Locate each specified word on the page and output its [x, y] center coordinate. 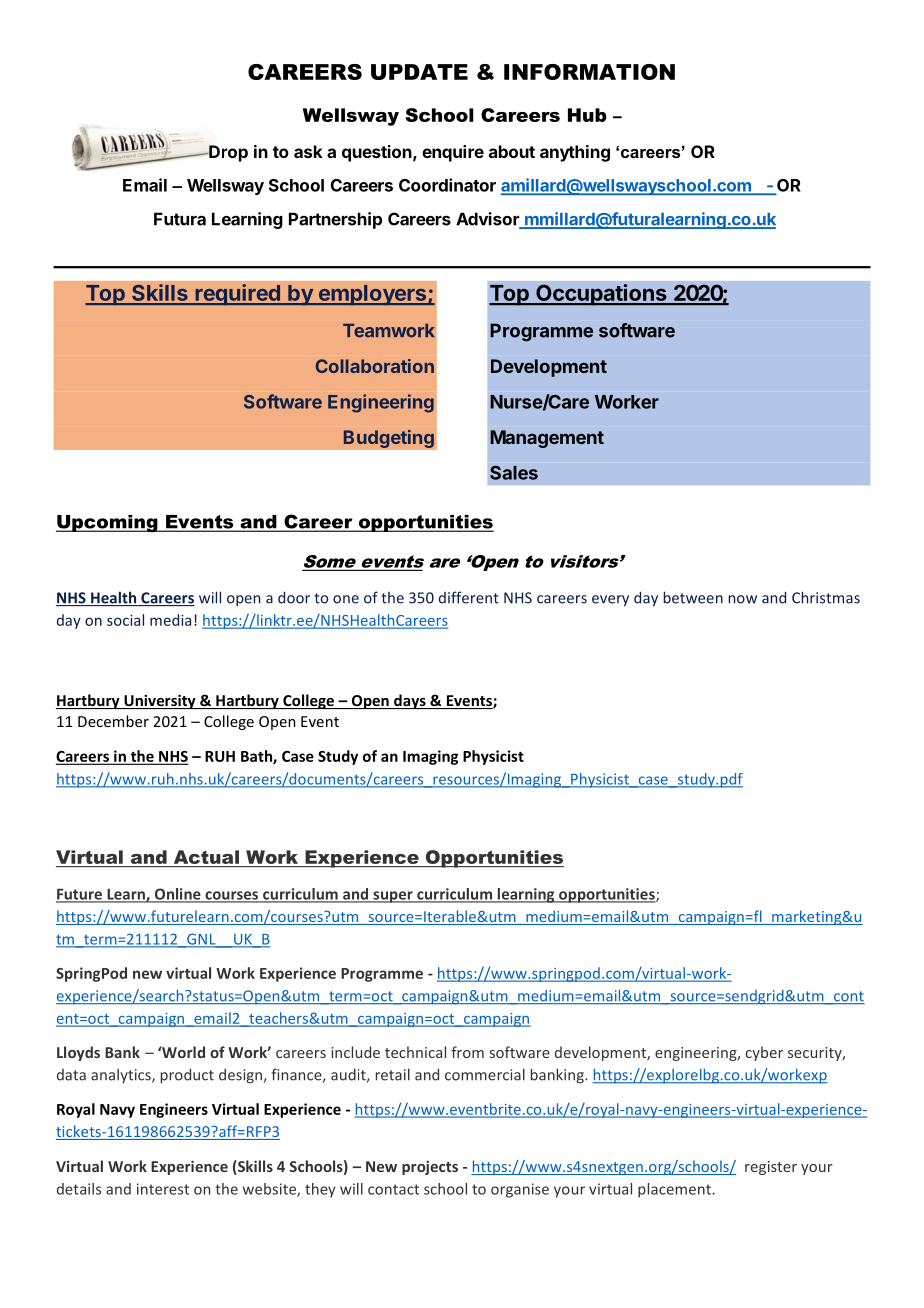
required [237, 295]
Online [178, 895]
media [170, 620]
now [742, 599]
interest [163, 1189]
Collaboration [374, 366]
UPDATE [419, 72]
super [393, 897]
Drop [227, 153]
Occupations [601, 295]
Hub [587, 115]
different [469, 597]
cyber [764, 1053]
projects [430, 1168]
